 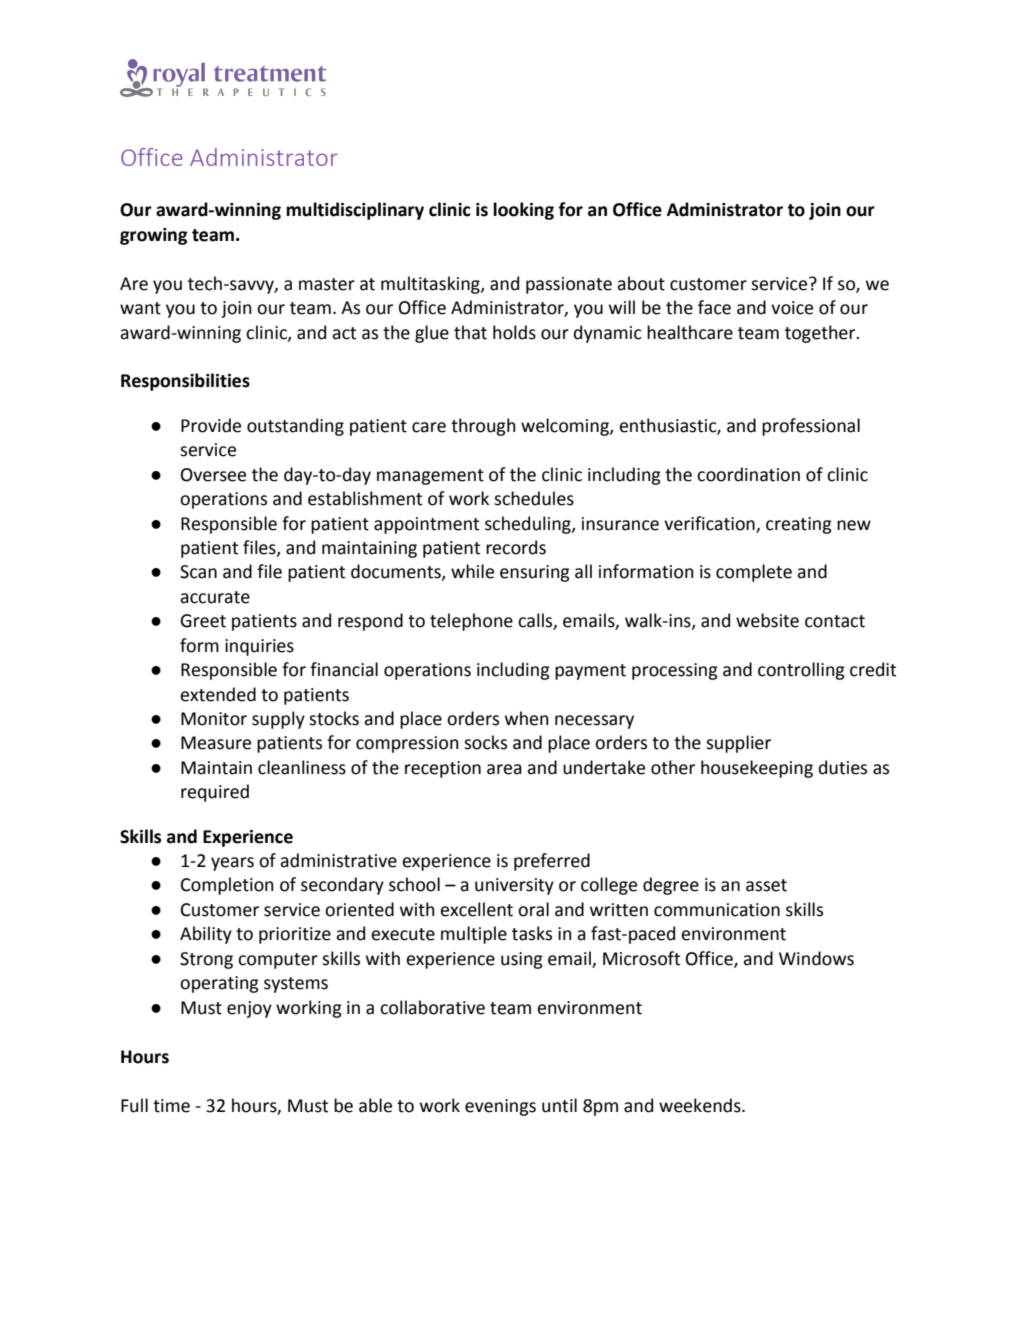 I want to click on university, so click(x=514, y=886).
